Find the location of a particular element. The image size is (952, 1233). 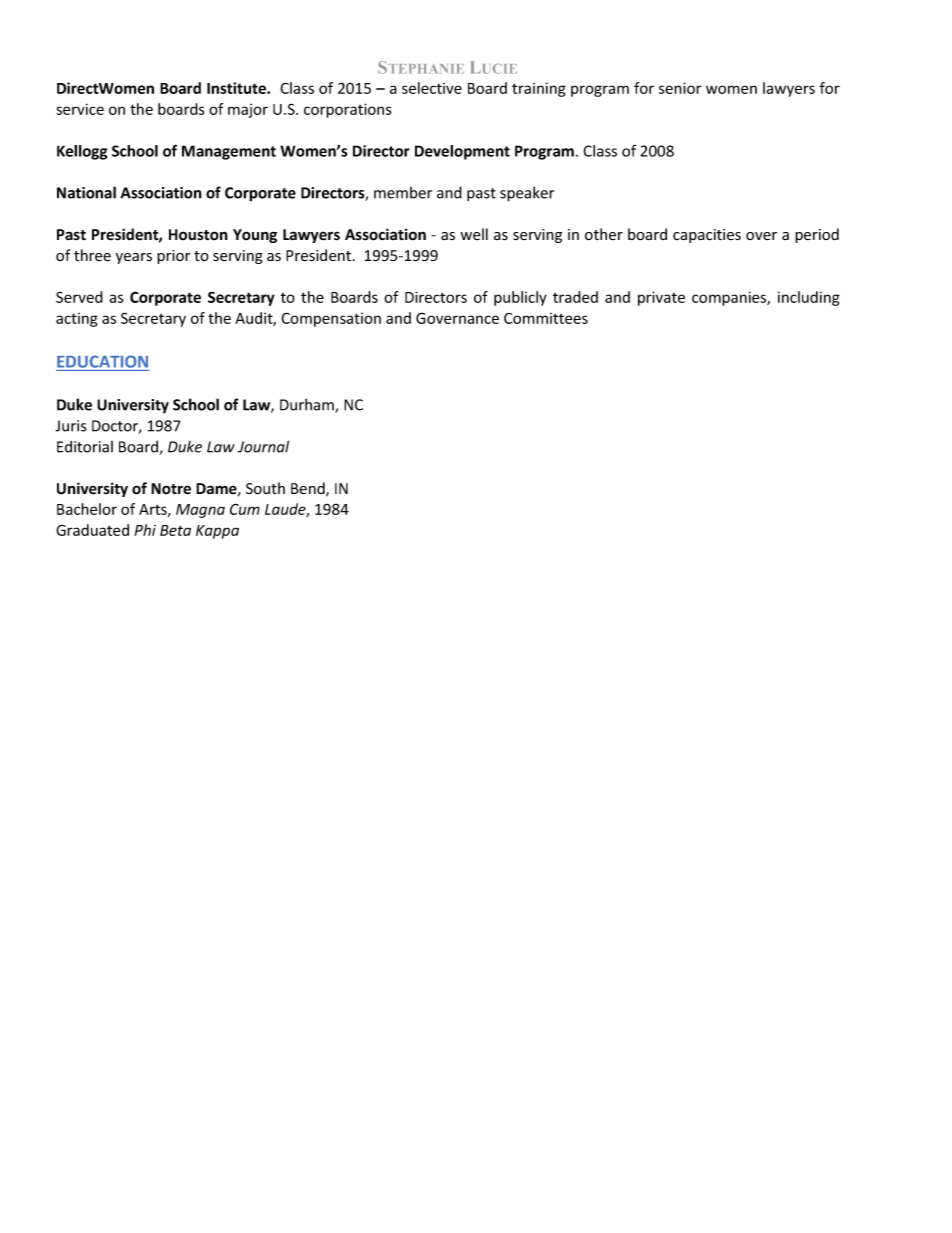

Phi is located at coordinates (145, 530).
